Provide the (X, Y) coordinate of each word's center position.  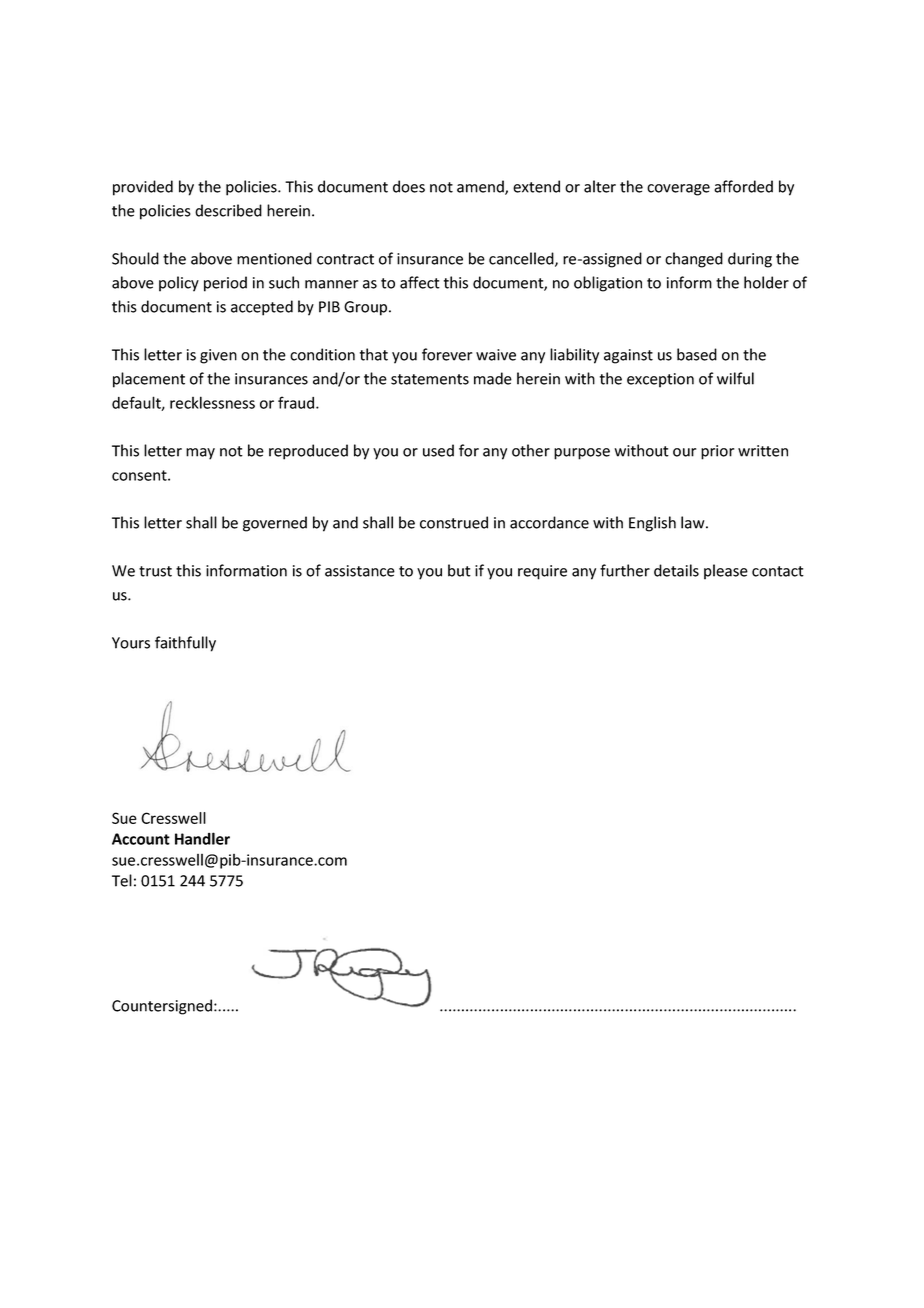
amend (481, 187)
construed (454, 522)
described (228, 210)
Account (141, 839)
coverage (678, 190)
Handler (202, 838)
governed (275, 524)
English (652, 524)
